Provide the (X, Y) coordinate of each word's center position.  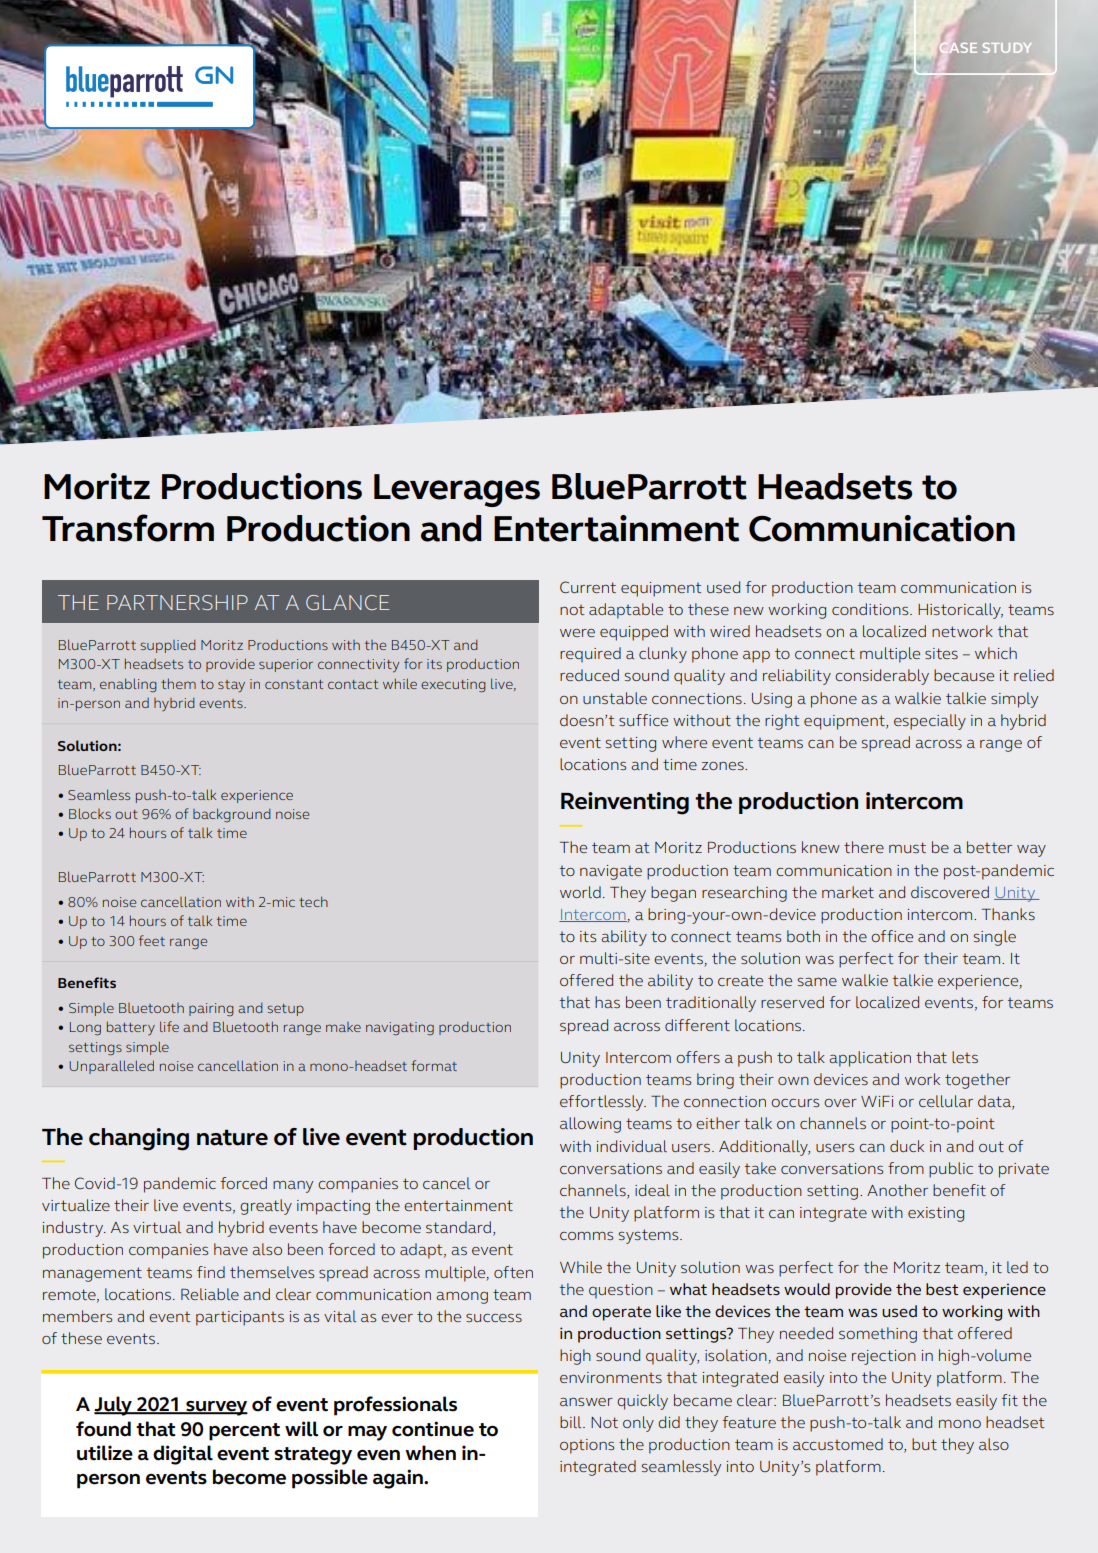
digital (183, 1455)
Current (588, 587)
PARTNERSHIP (177, 602)
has (607, 1002)
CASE (958, 48)
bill (572, 1422)
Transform (128, 528)
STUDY (1007, 48)
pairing (211, 1010)
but (924, 1444)
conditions (871, 609)
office (892, 936)
